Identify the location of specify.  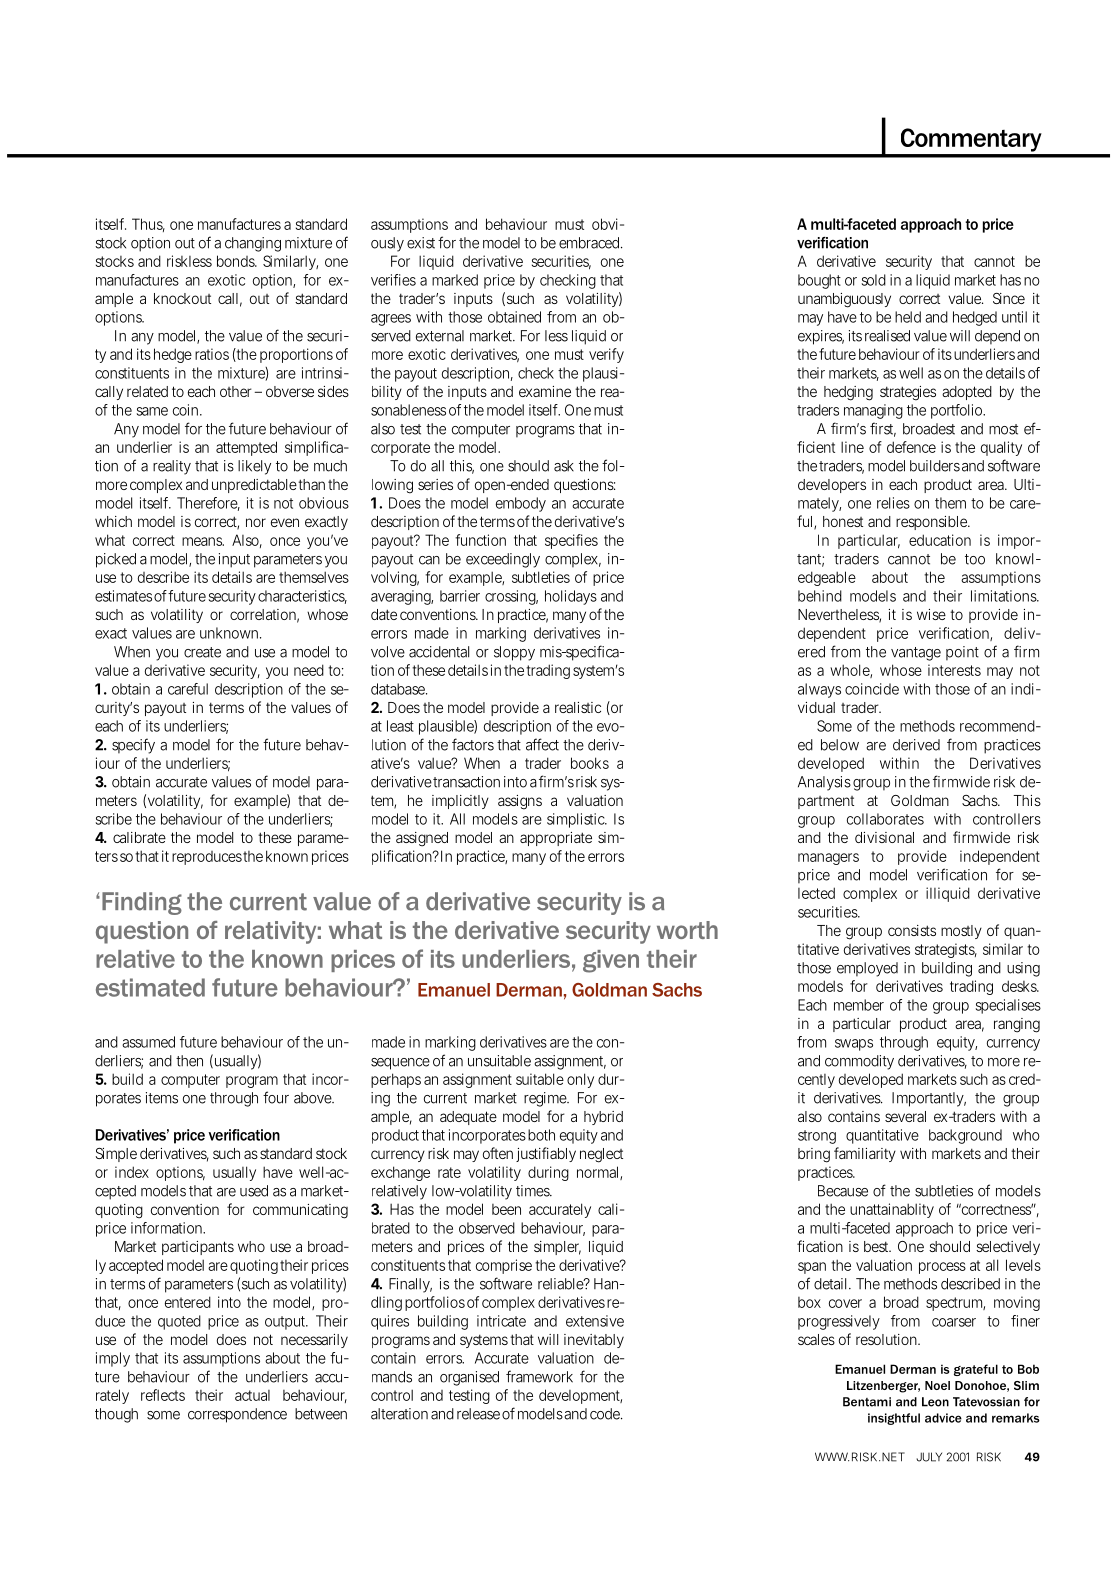
(133, 746).
